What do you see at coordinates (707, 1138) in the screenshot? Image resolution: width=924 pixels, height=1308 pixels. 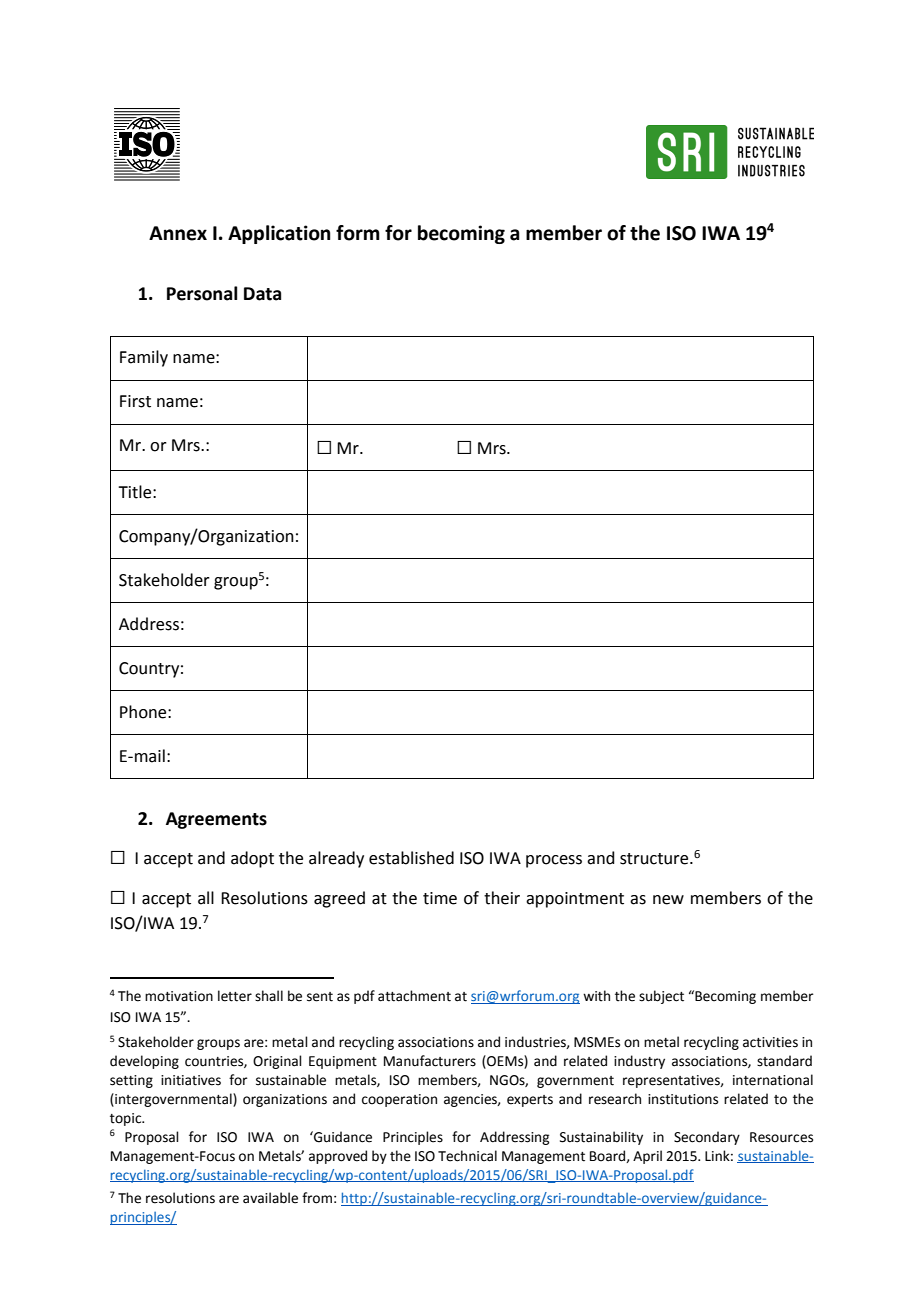 I see `Secondary` at bounding box center [707, 1138].
